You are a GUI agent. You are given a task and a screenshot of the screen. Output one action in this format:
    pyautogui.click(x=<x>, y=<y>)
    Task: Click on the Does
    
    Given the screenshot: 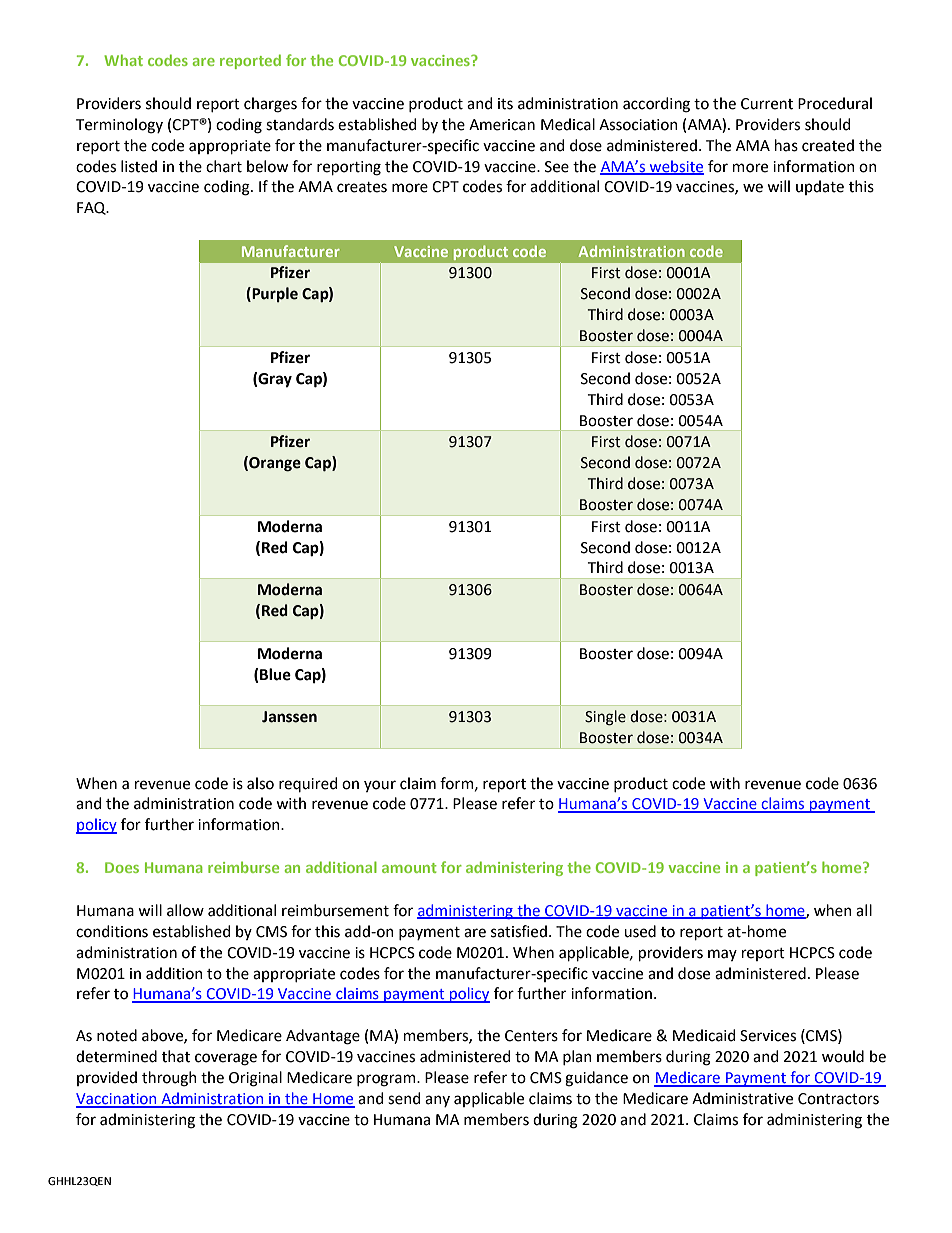 What is the action you would take?
    pyautogui.click(x=122, y=867)
